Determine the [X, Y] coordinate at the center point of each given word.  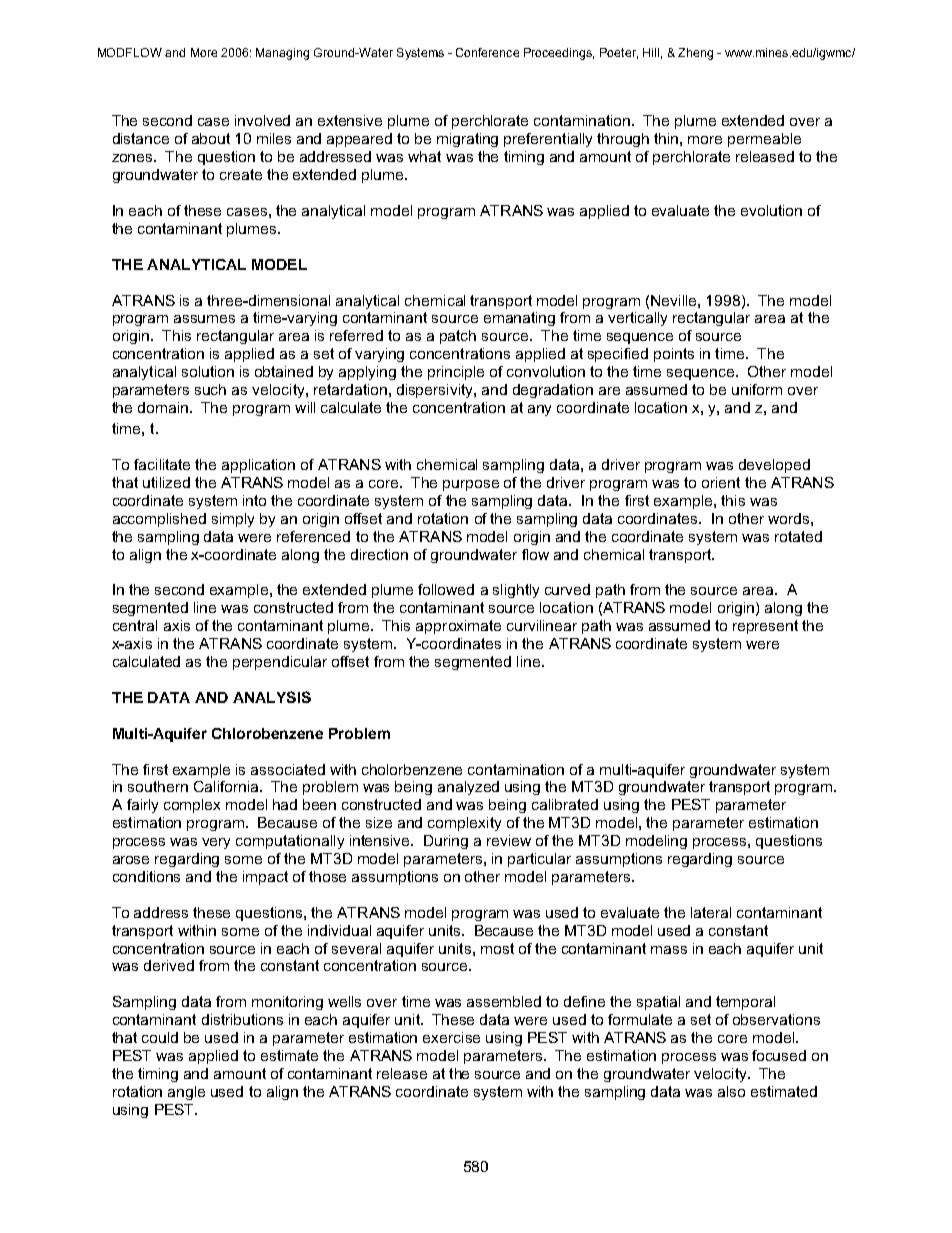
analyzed [468, 788]
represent [765, 627]
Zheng [695, 54]
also [731, 1091]
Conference [487, 52]
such [210, 389]
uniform [757, 389]
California [227, 786]
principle [456, 373]
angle [186, 1093]
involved [262, 120]
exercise [451, 1037]
